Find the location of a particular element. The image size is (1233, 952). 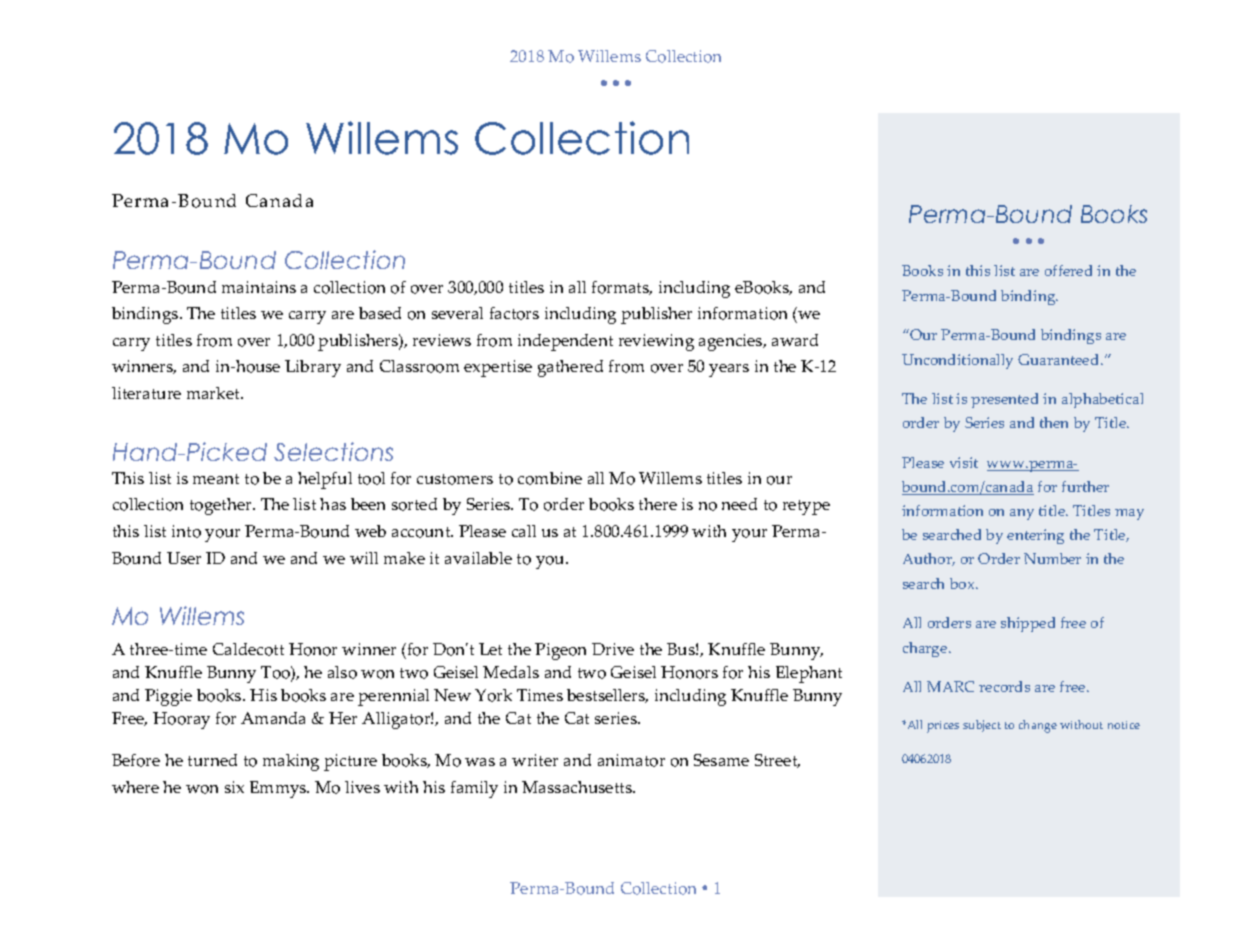

change is located at coordinates (1038, 726).
